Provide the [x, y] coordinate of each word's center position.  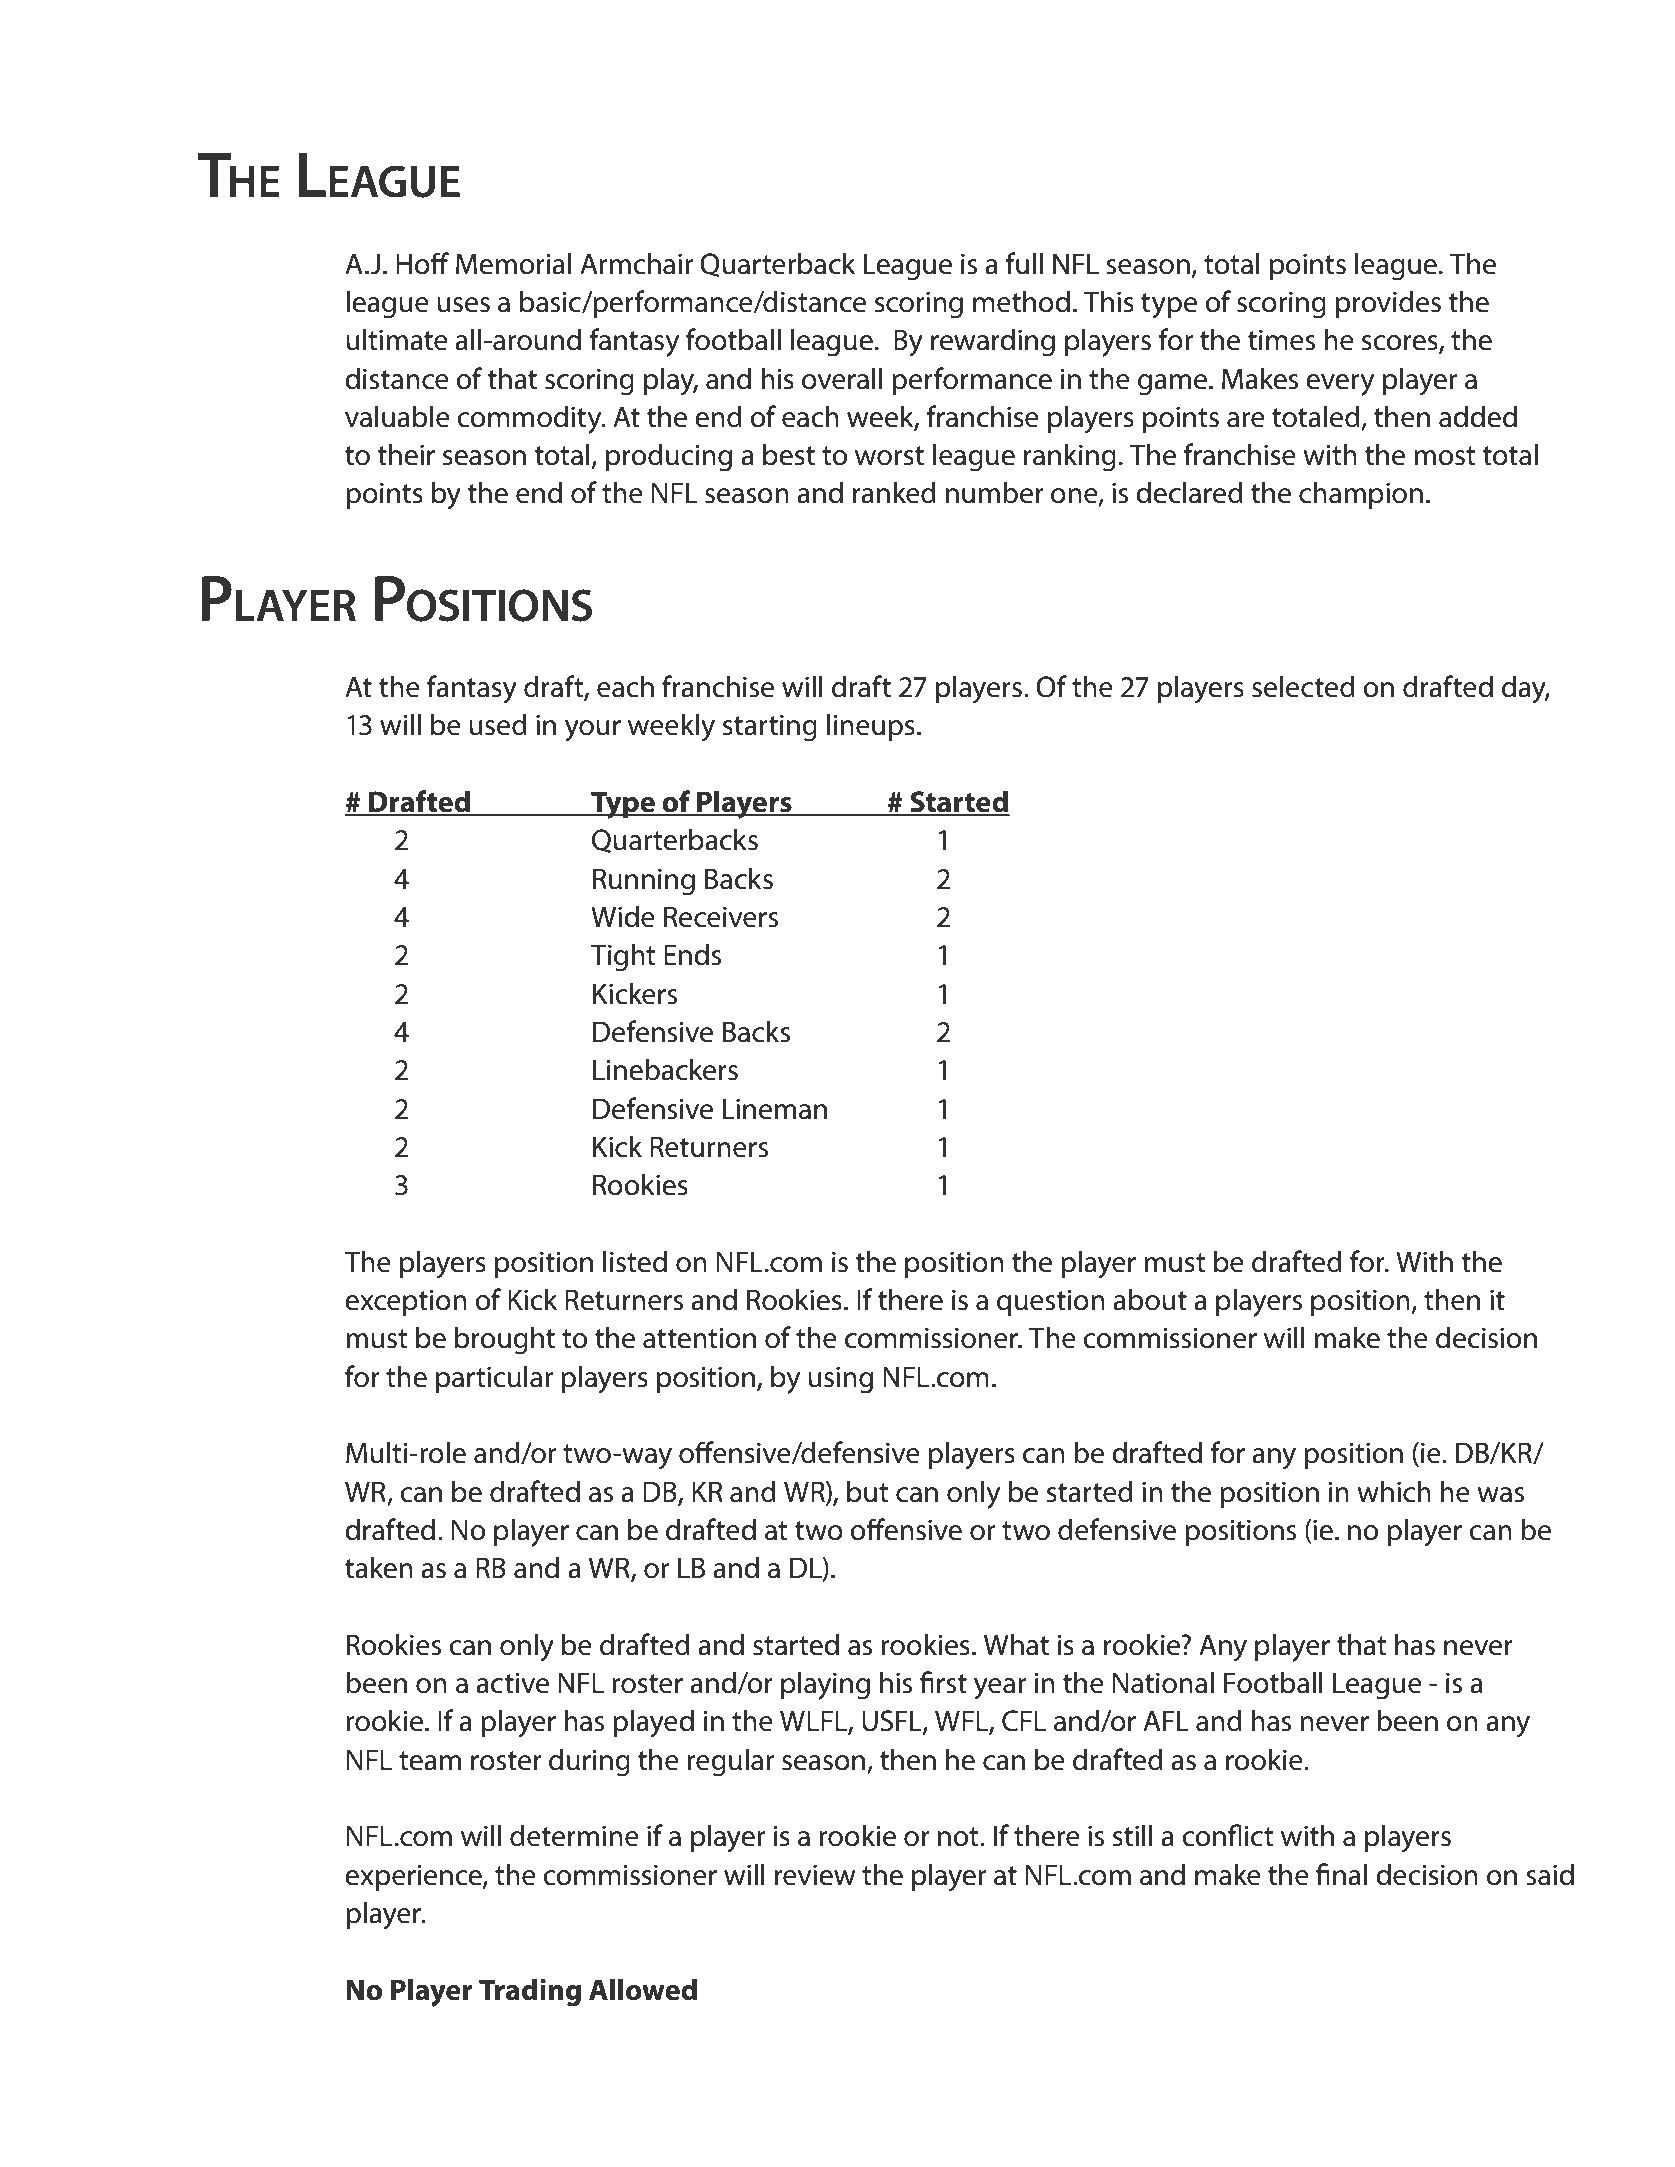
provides [1388, 304]
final [1341, 1874]
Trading [530, 1992]
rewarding [993, 342]
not [959, 1837]
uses [463, 305]
